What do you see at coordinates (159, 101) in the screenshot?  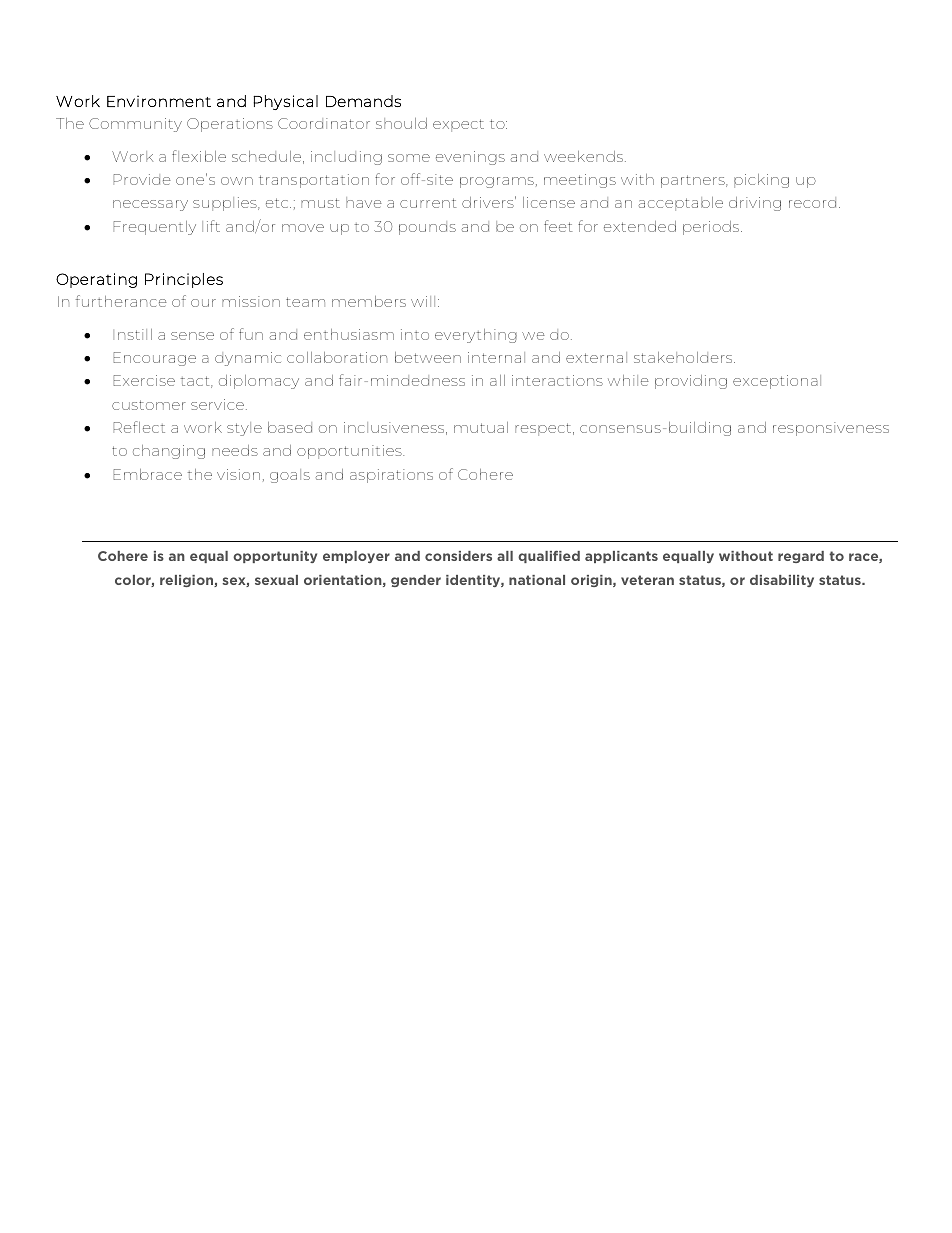 I see `Environment` at bounding box center [159, 101].
